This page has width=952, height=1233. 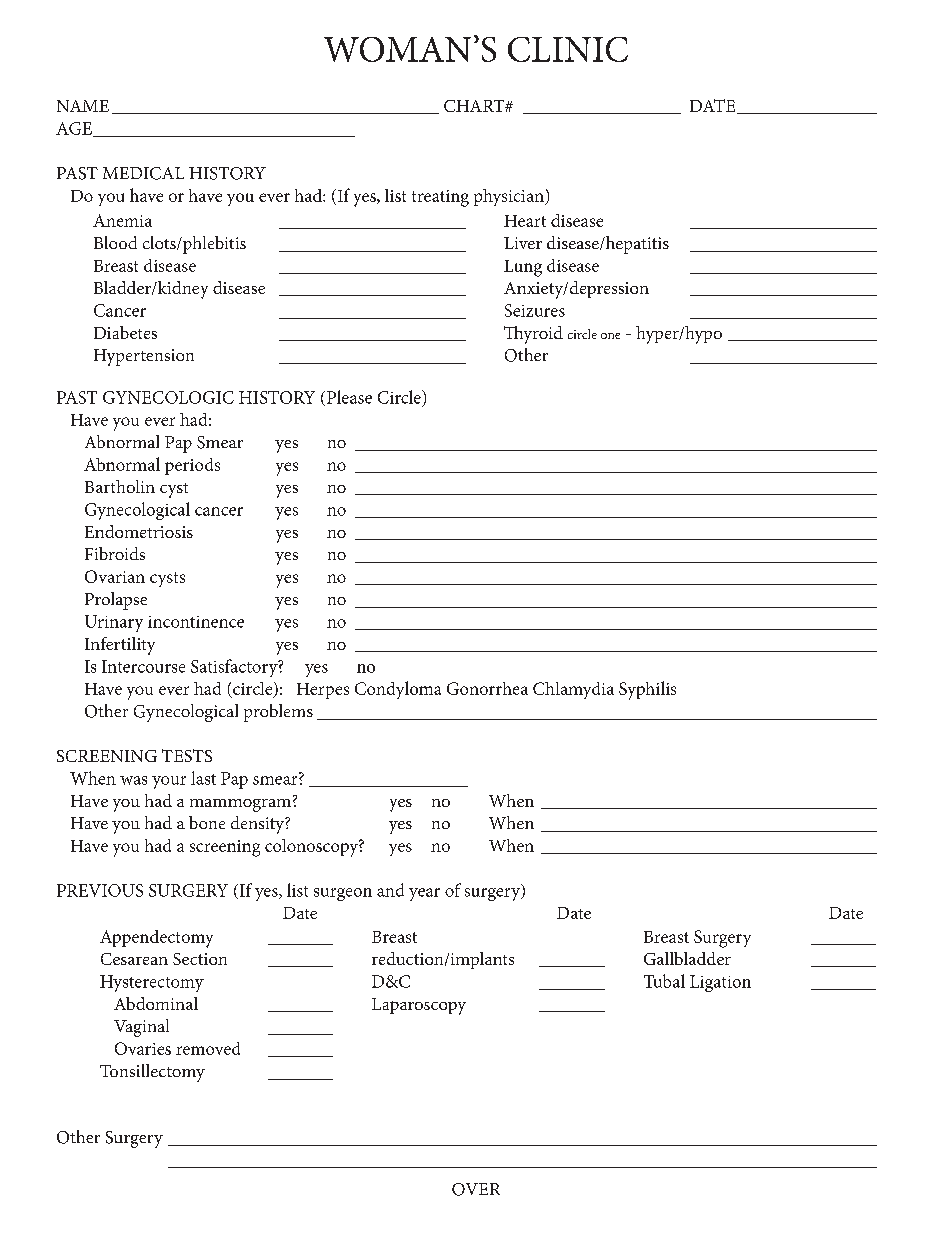 What do you see at coordinates (349, 397) in the page?
I see `Please` at bounding box center [349, 397].
